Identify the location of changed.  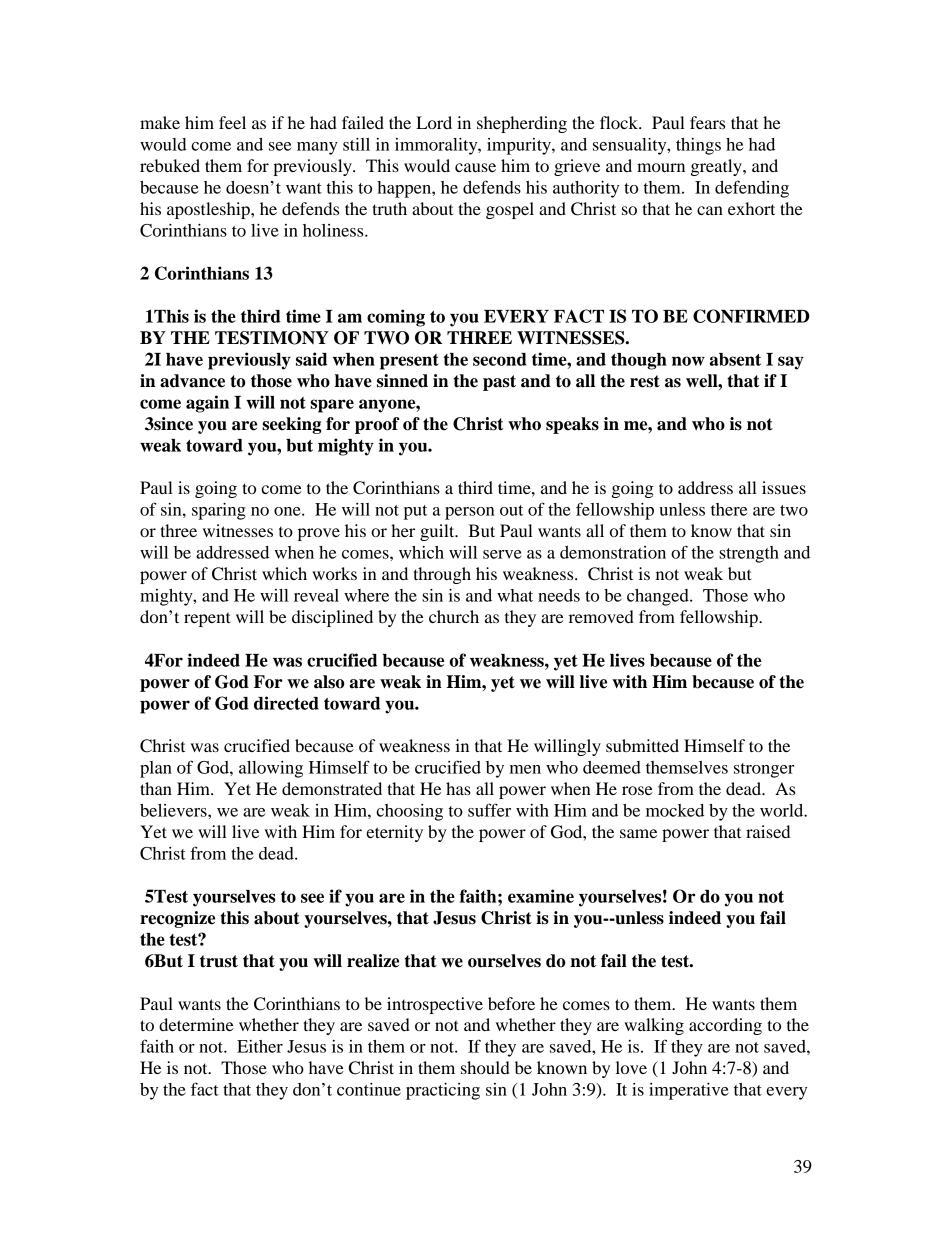
(659, 597).
